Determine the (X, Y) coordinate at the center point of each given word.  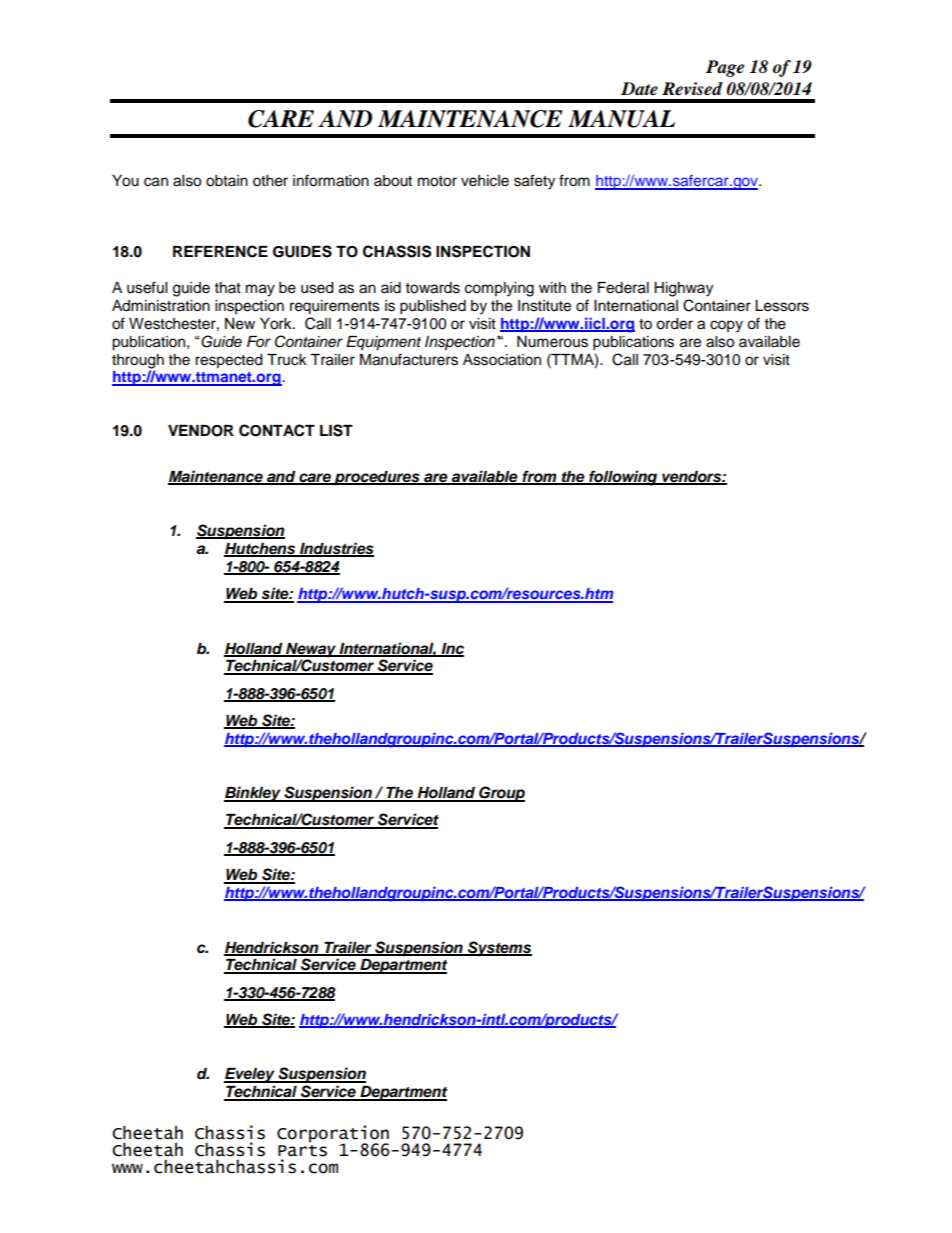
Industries (336, 549)
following (623, 478)
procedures (377, 478)
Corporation (333, 1135)
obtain (227, 181)
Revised (692, 89)
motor (437, 181)
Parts (302, 1151)
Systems (499, 949)
